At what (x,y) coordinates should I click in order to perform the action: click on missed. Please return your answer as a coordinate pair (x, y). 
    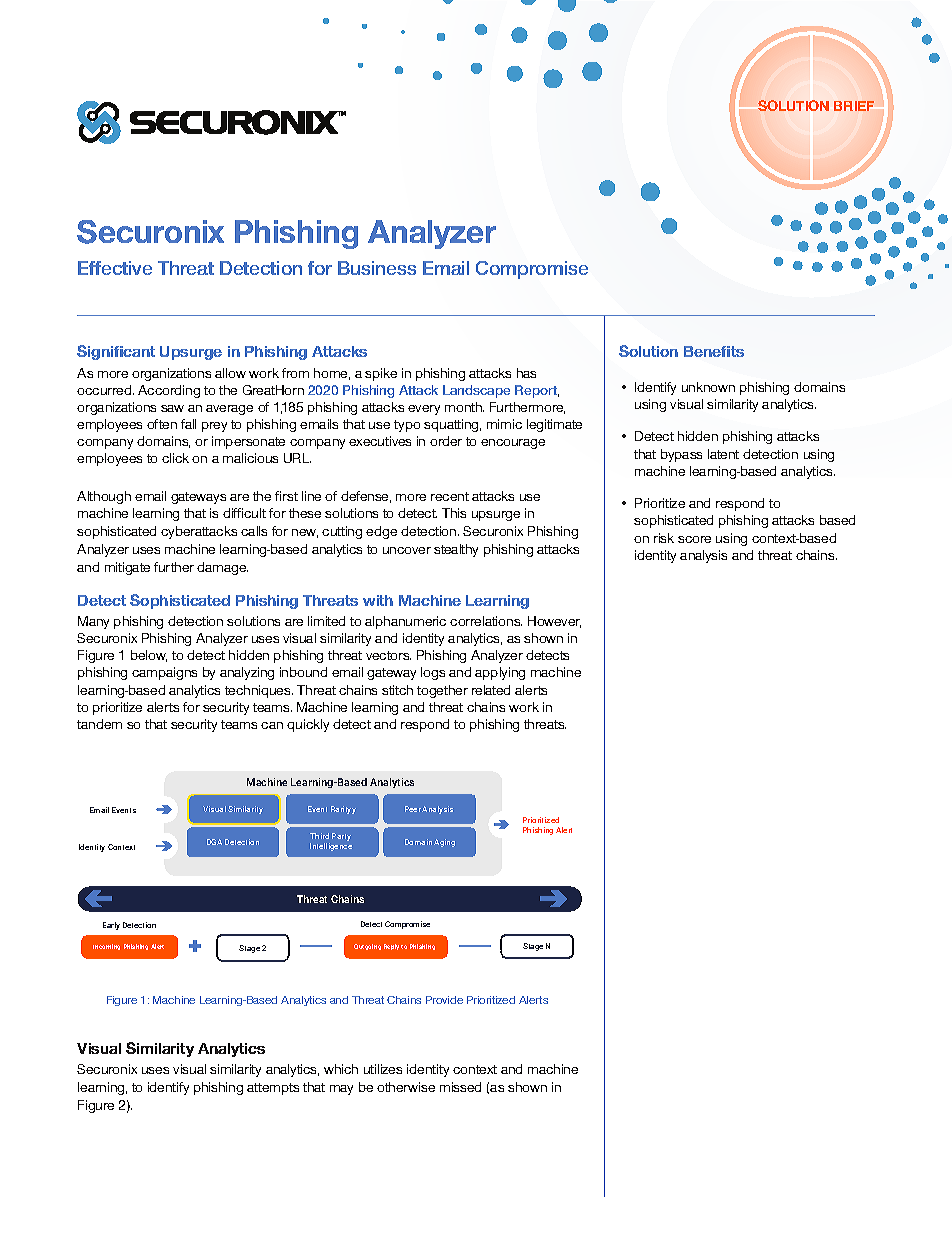
    Looking at the image, I should click on (460, 1087).
